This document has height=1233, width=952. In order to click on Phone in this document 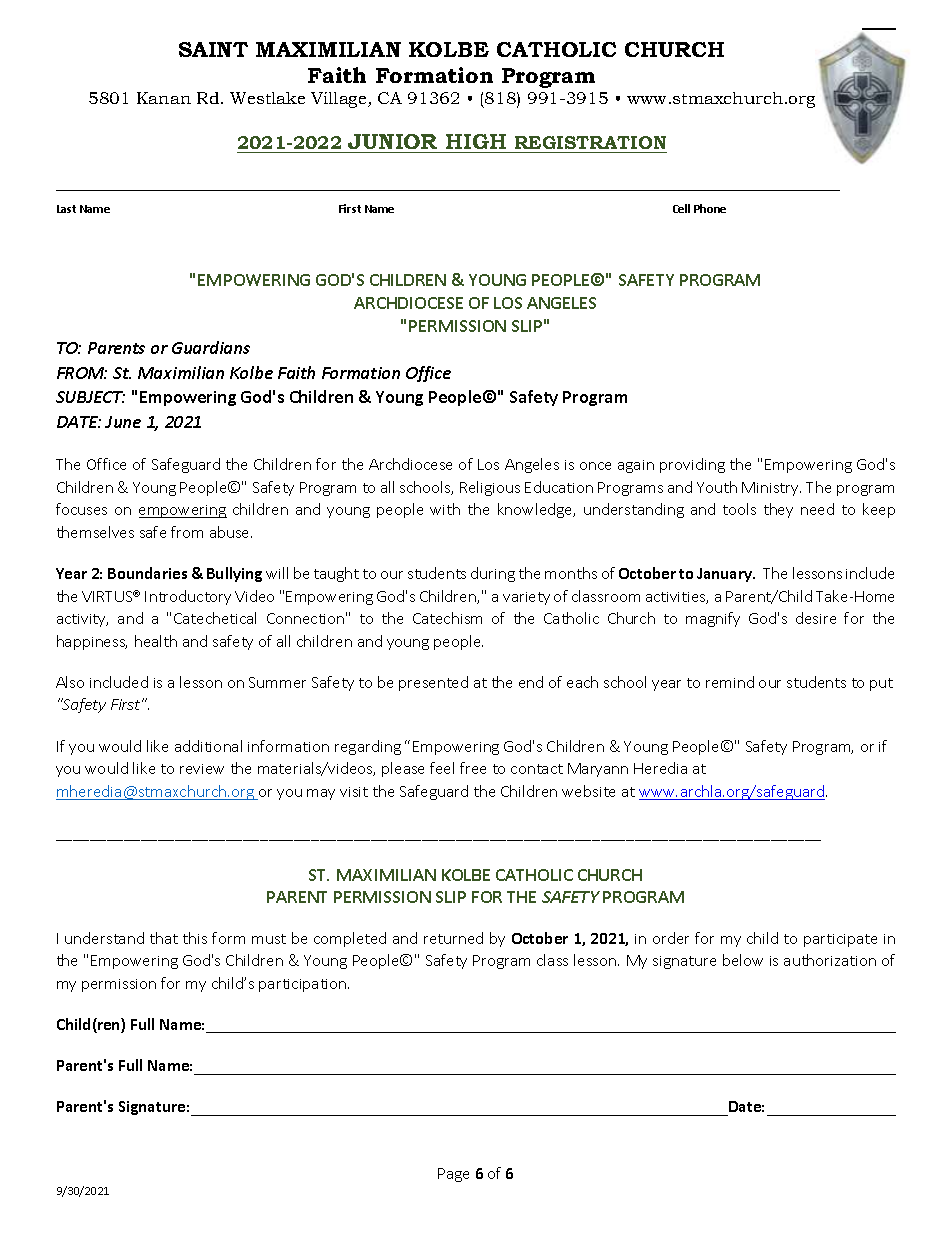, I will do `click(710, 208)`.
